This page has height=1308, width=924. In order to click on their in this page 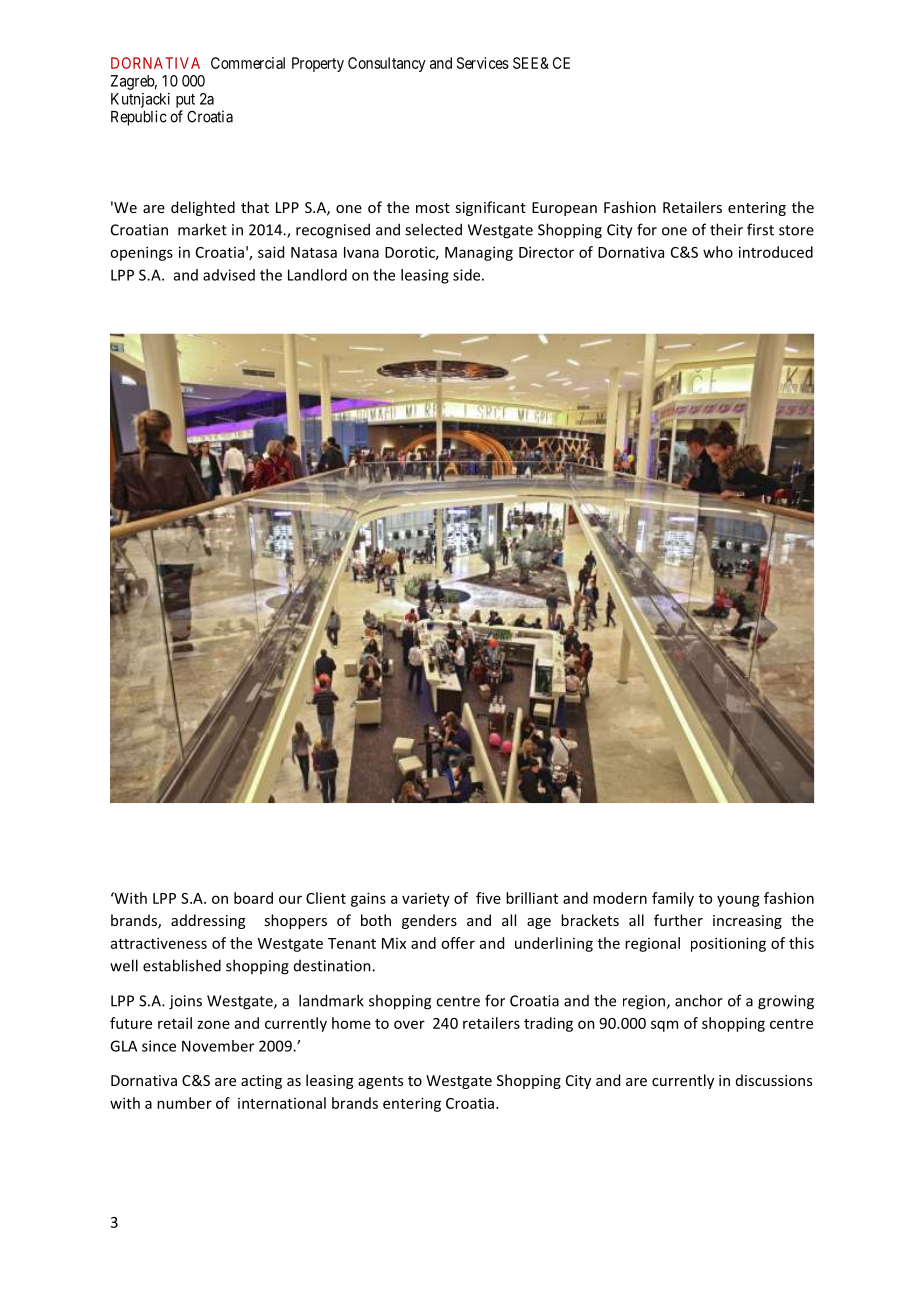, I will do `click(726, 229)`.
